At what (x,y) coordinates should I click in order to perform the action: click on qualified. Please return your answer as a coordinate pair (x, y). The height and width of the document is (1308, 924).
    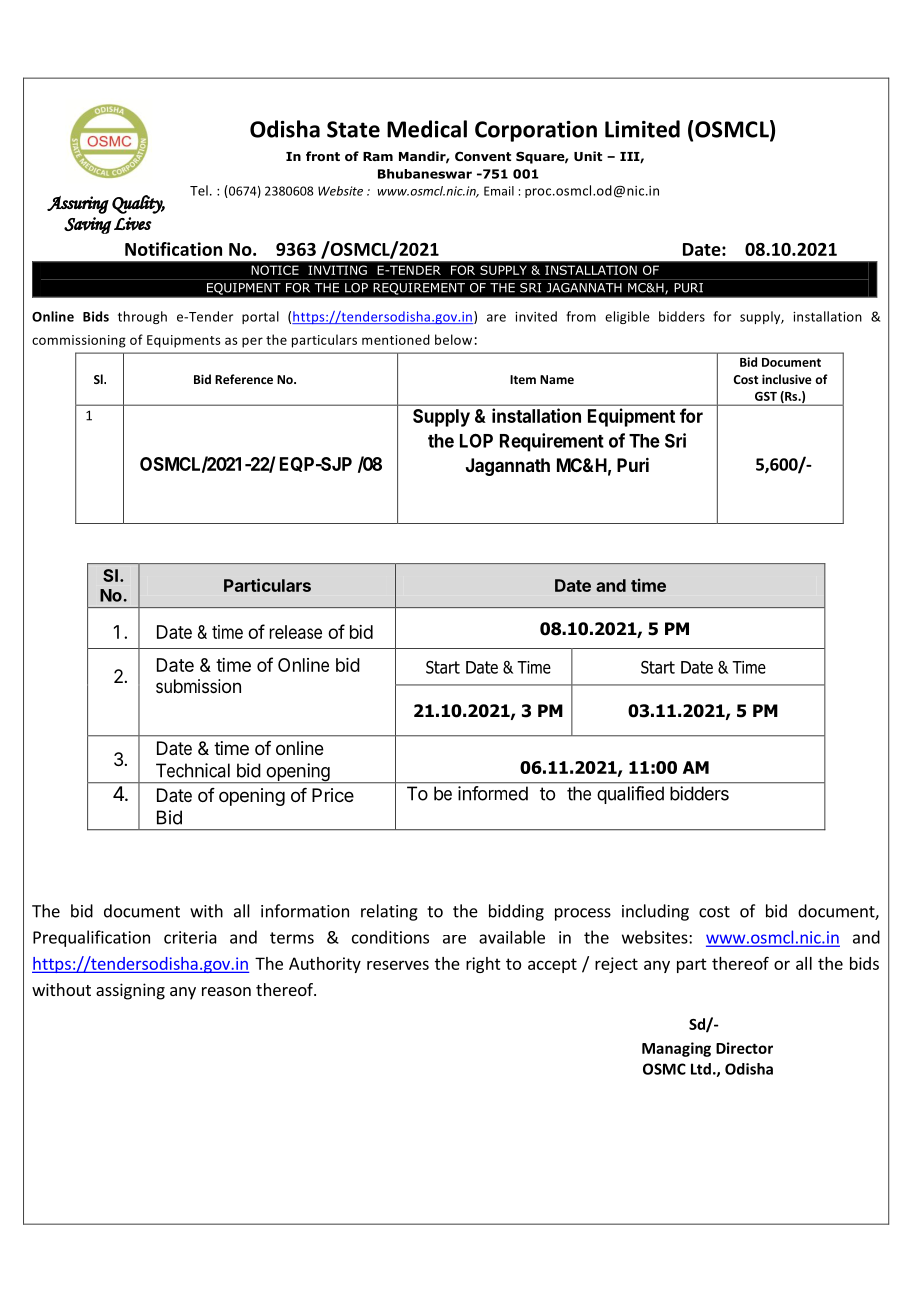
    Looking at the image, I should click on (630, 795).
